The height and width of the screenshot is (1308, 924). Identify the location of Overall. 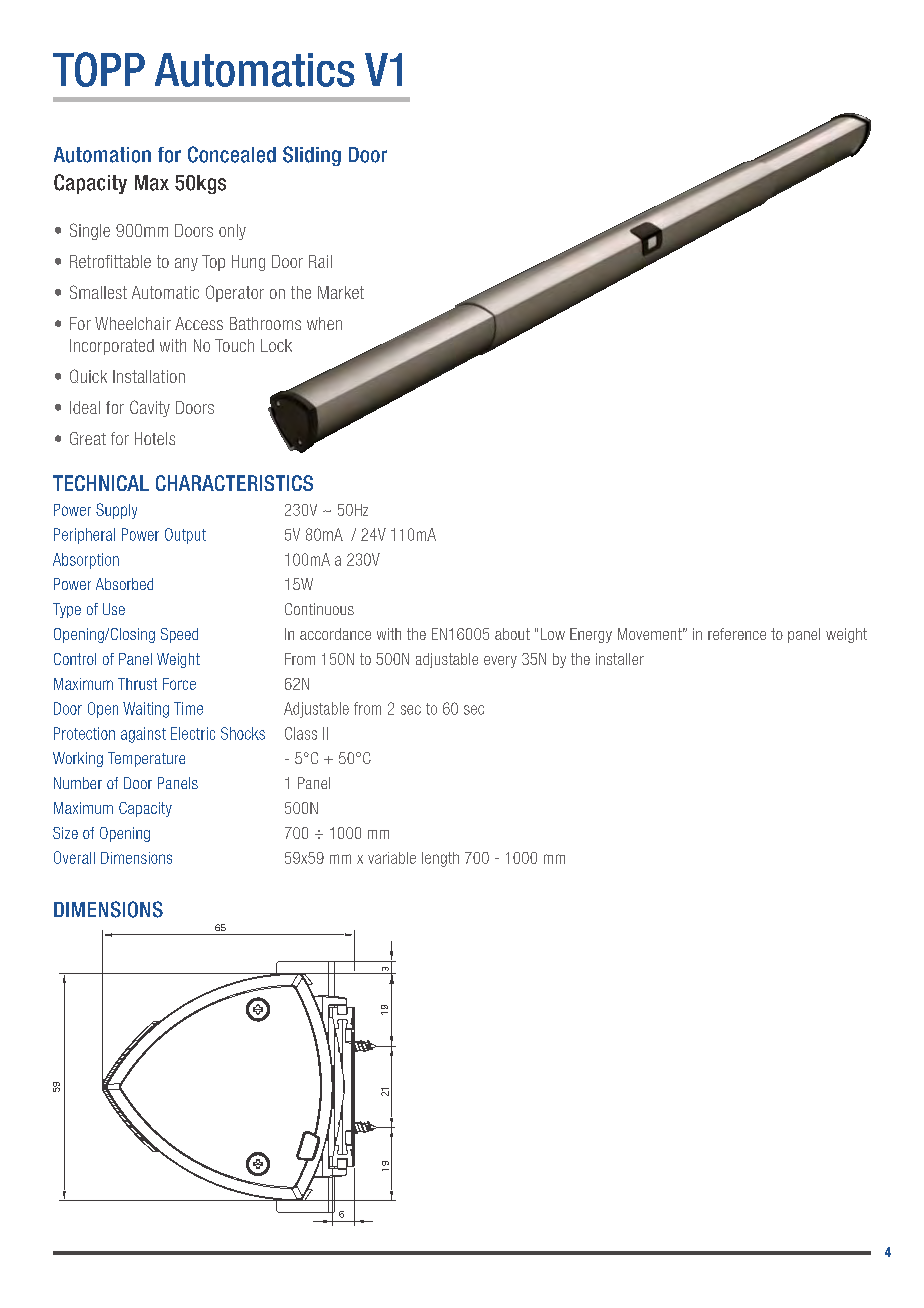
(74, 857).
